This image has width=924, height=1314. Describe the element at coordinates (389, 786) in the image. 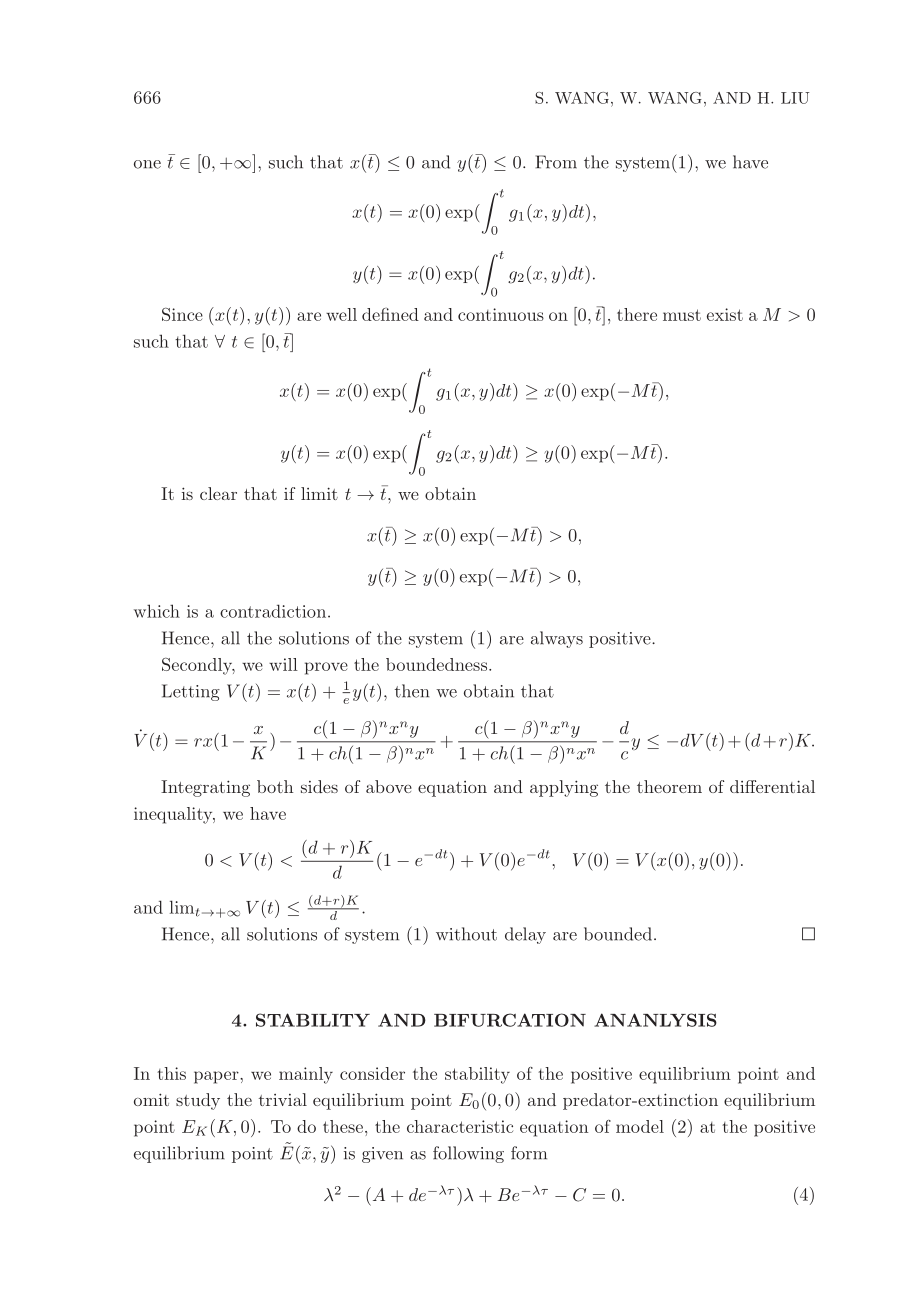

I see `above` at that location.
